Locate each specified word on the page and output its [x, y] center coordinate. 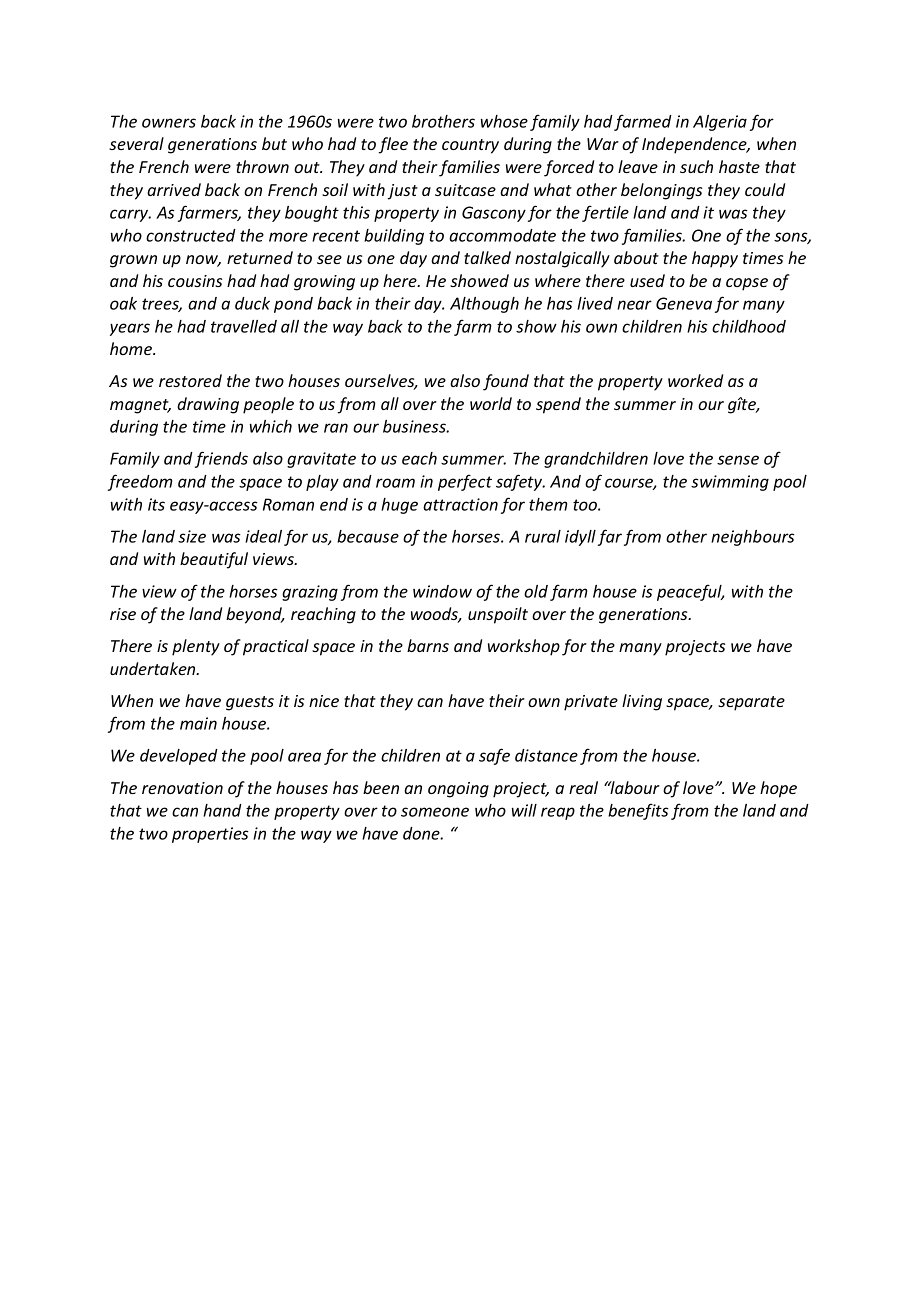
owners [169, 123]
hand [222, 810]
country [470, 146]
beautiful [214, 560]
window [442, 591]
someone [435, 812]
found [506, 382]
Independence [695, 145]
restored [190, 380]
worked [695, 380]
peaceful [690, 592]
